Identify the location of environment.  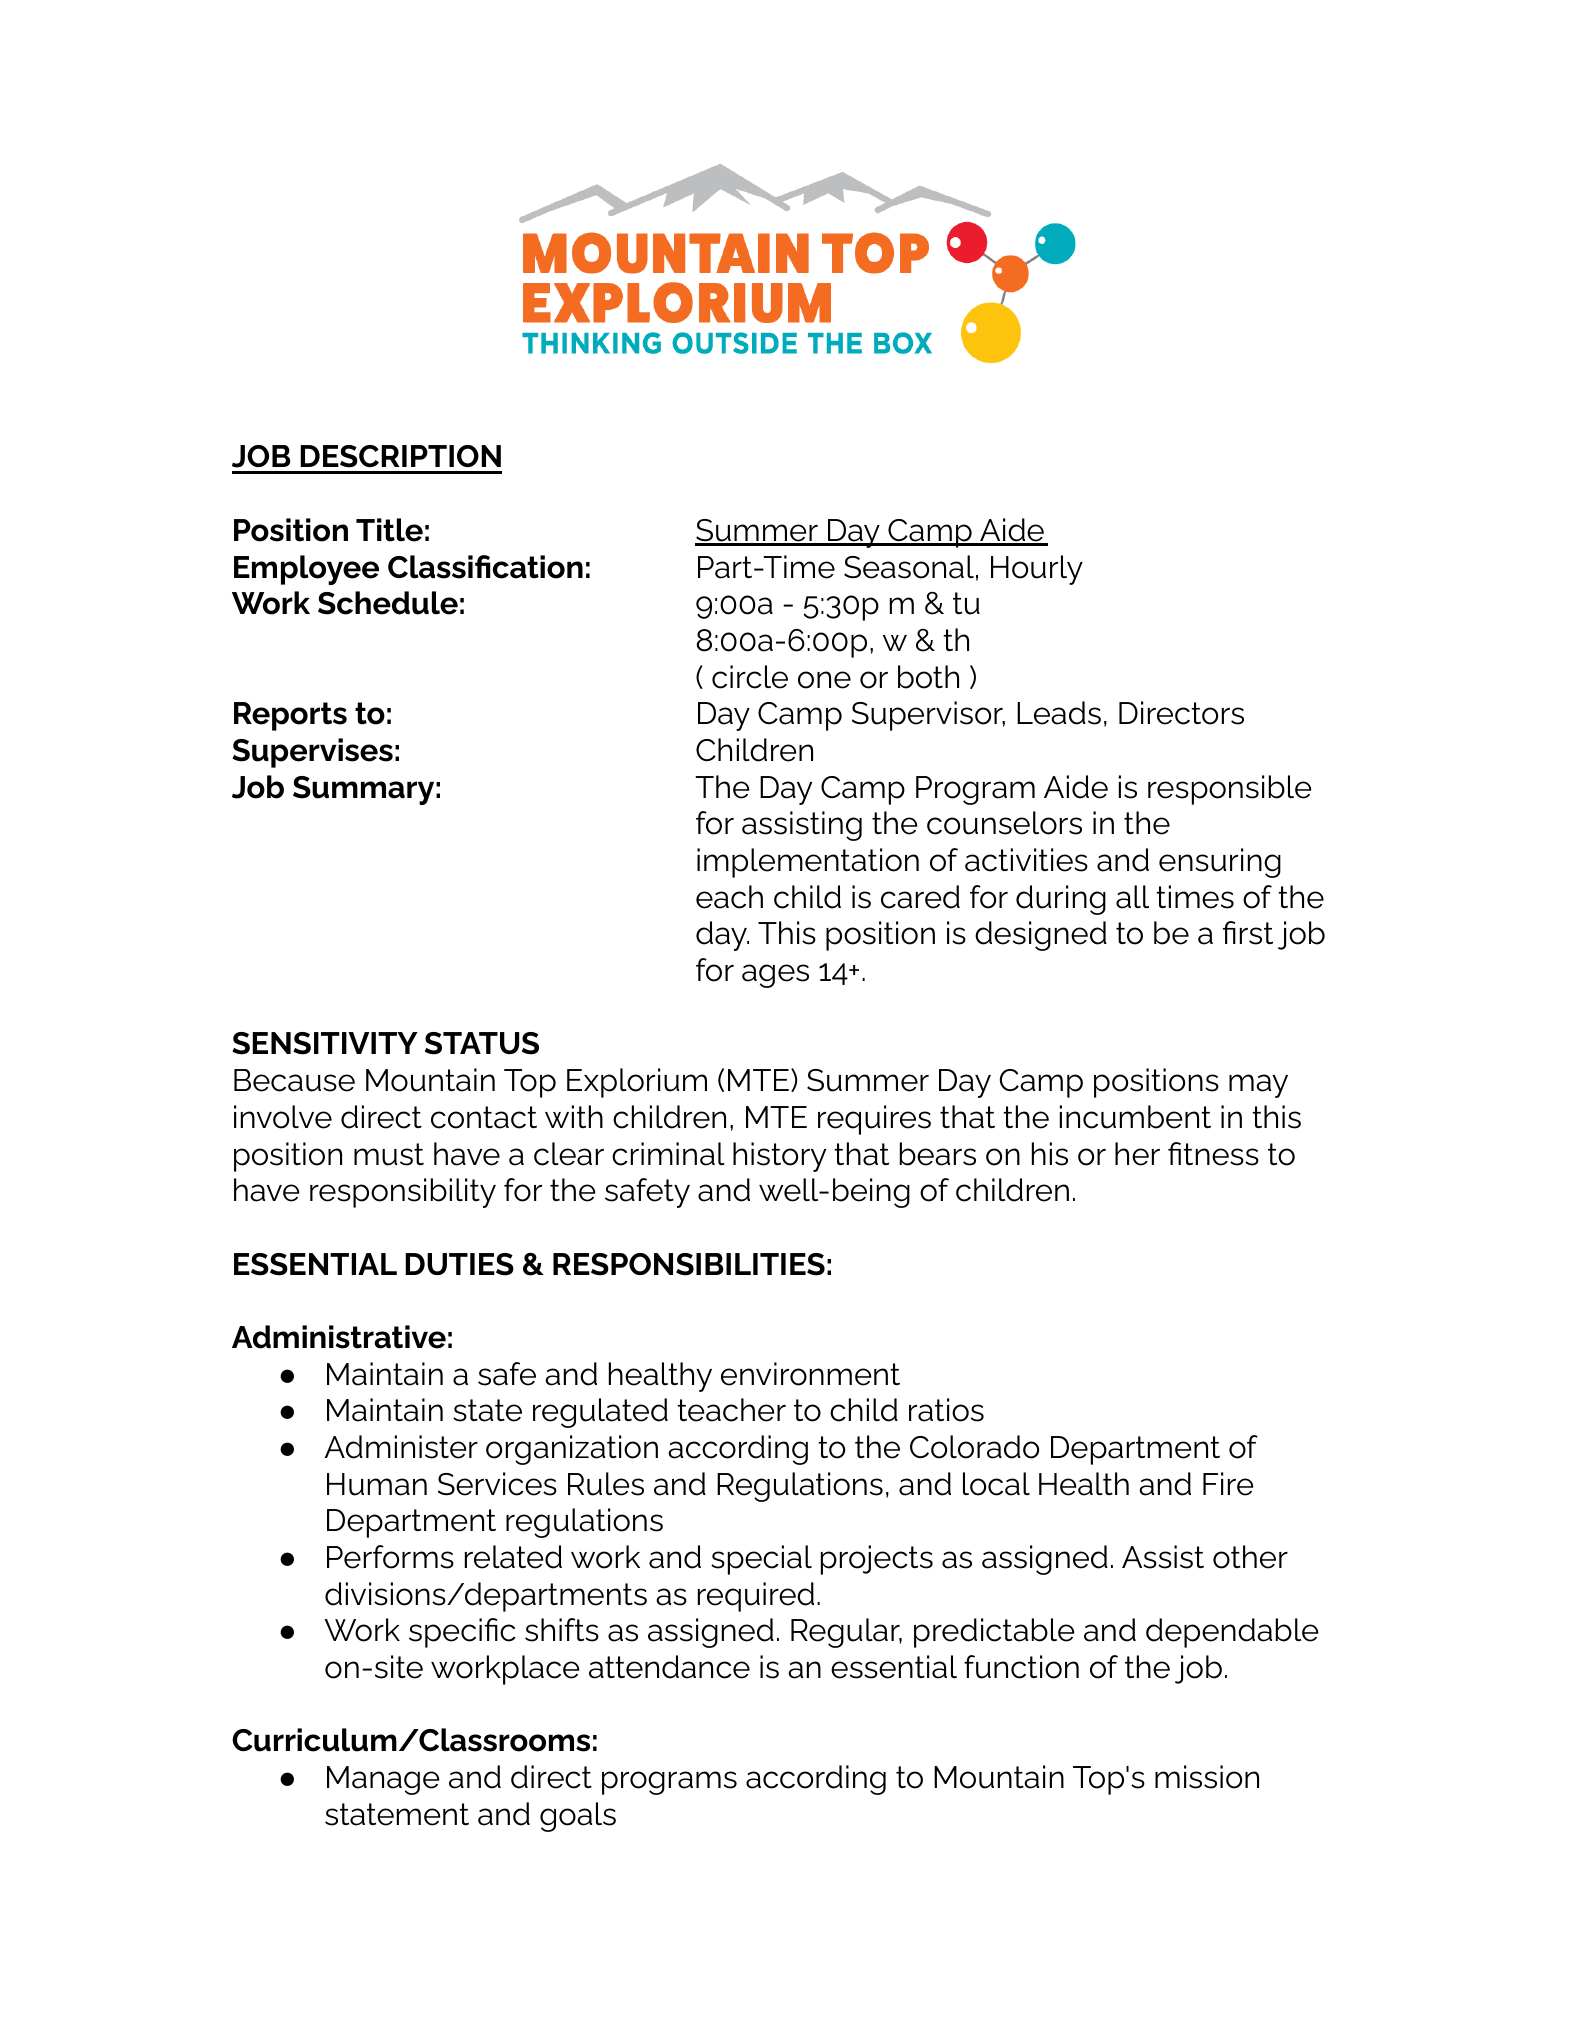
(810, 1374).
